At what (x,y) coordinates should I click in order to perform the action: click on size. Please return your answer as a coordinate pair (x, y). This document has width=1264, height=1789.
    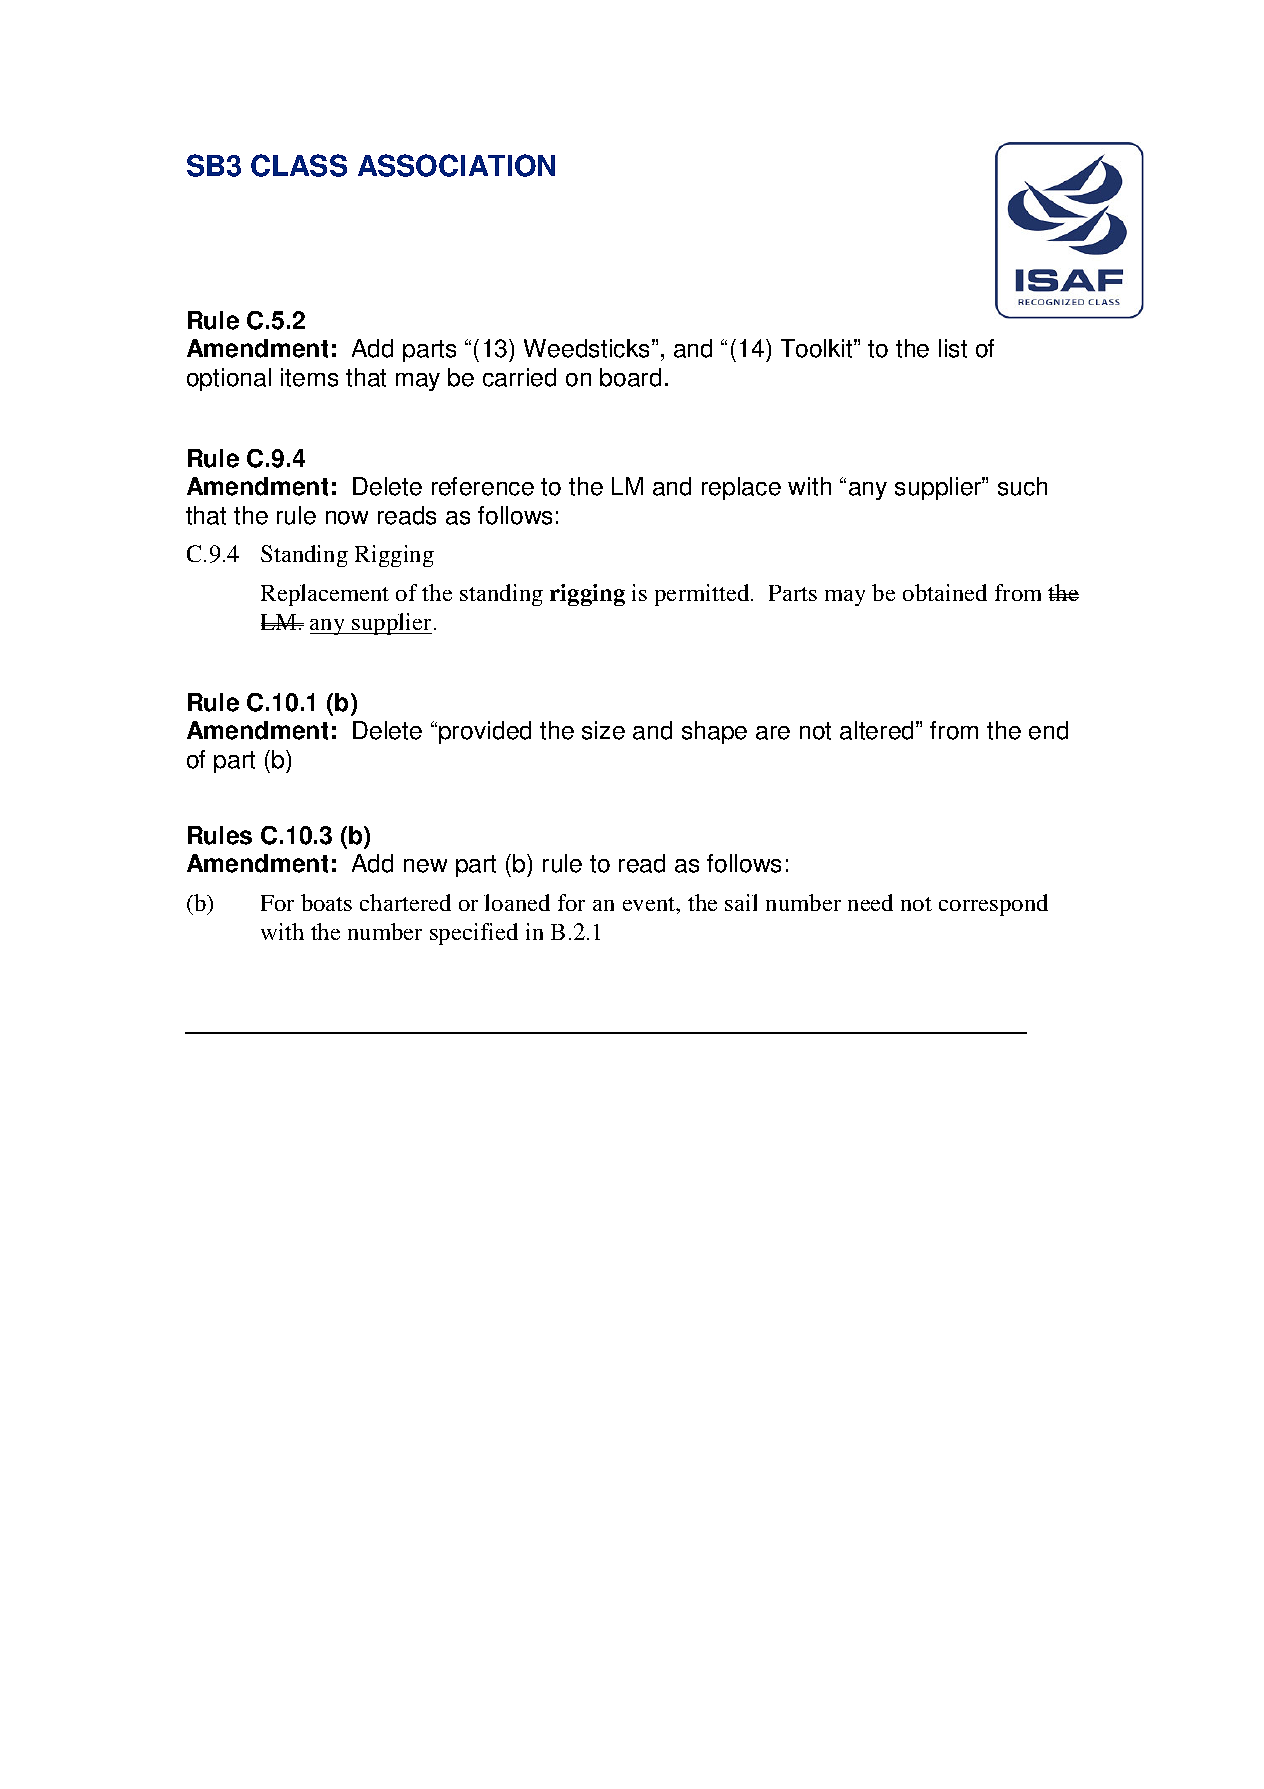
    Looking at the image, I should click on (603, 730).
